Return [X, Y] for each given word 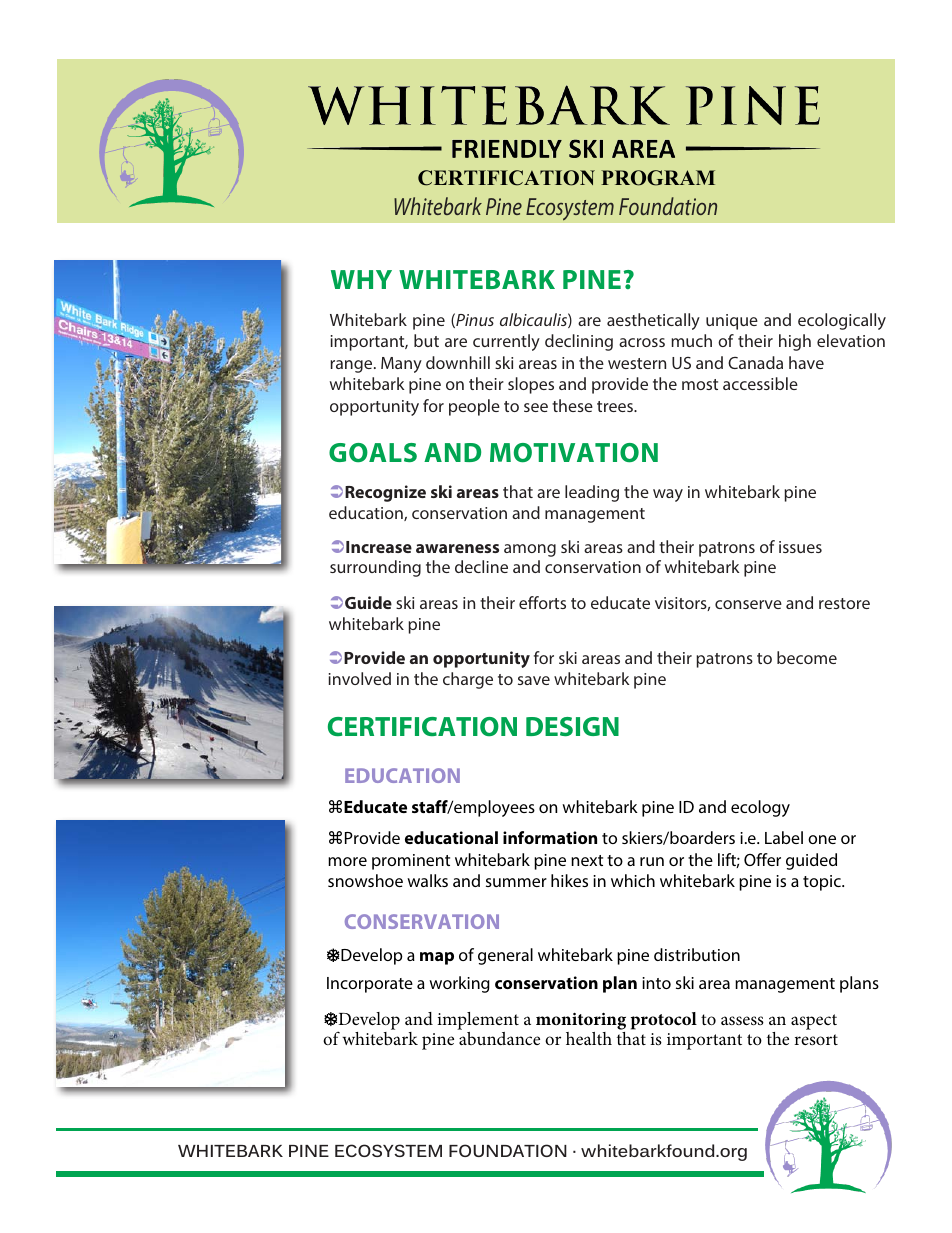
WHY [361, 279]
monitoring [581, 1023]
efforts [542, 602]
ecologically [842, 321]
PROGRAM [658, 178]
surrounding [375, 568]
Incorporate [370, 985]
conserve [748, 604]
